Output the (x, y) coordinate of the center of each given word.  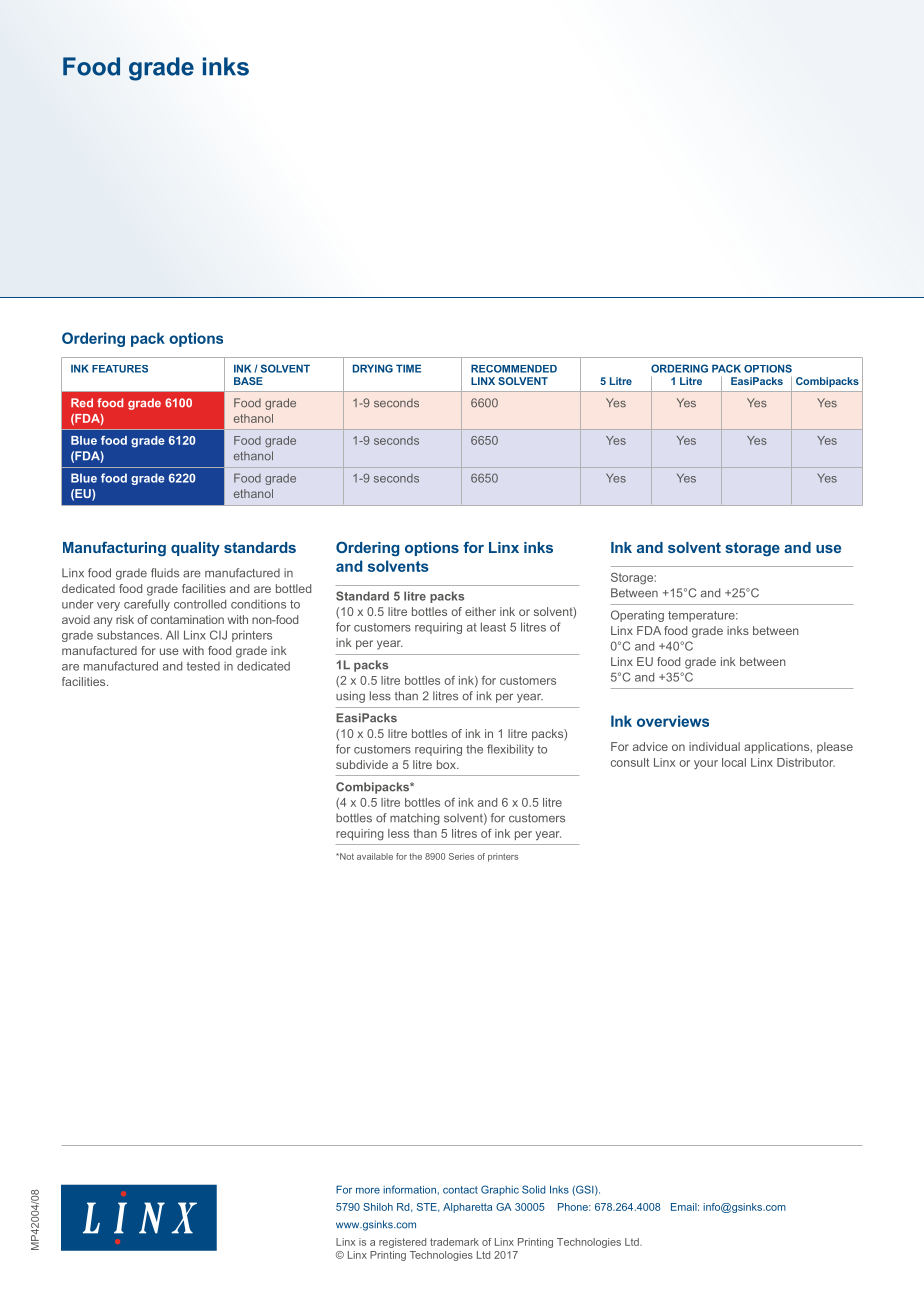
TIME (408, 368)
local (734, 762)
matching (415, 819)
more (368, 1191)
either (480, 611)
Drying (373, 368)
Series (461, 856)
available (375, 856)
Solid (533, 1189)
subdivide (362, 764)
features (120, 369)
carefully (147, 605)
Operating (637, 616)
